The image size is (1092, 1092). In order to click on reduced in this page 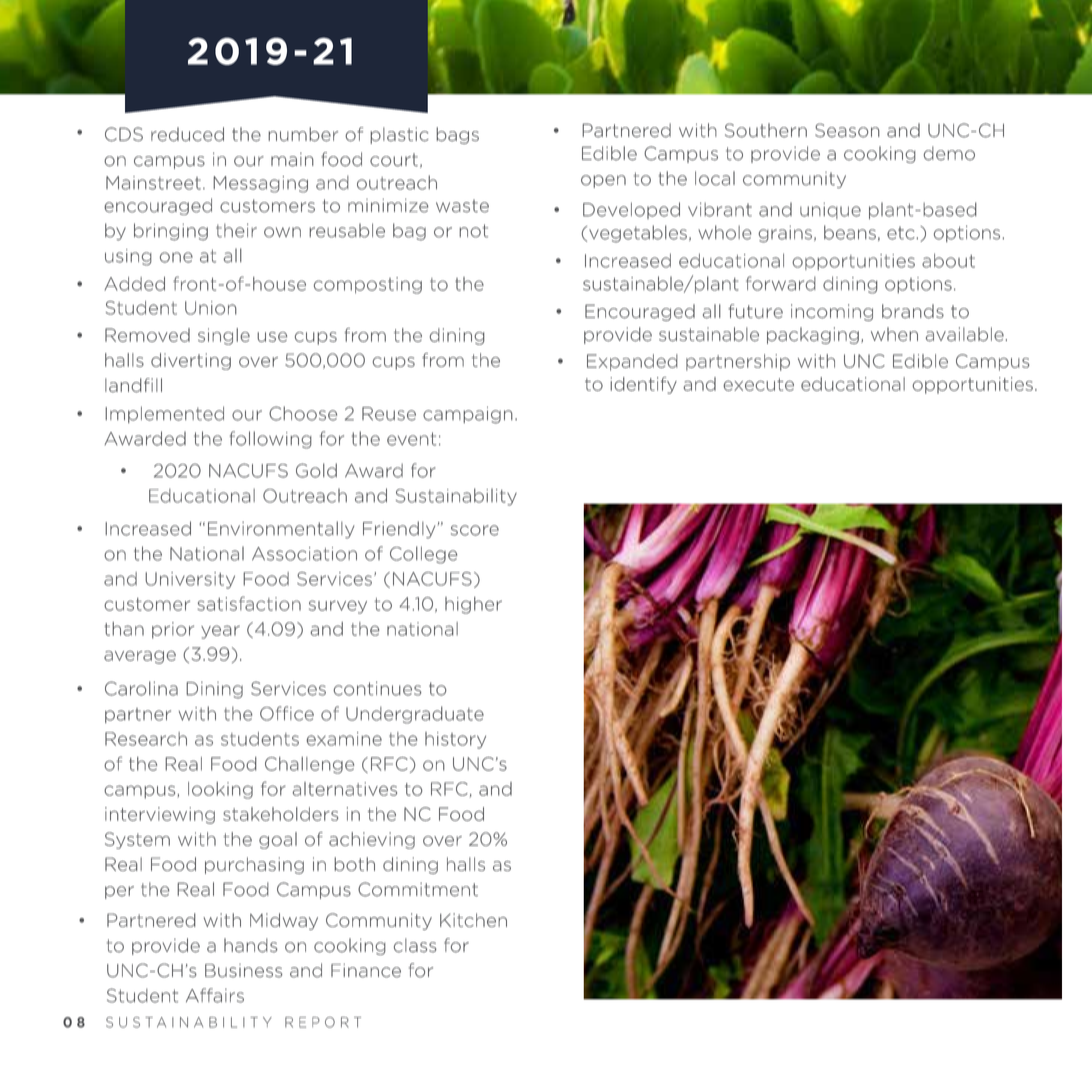, I will do `click(187, 134)`.
